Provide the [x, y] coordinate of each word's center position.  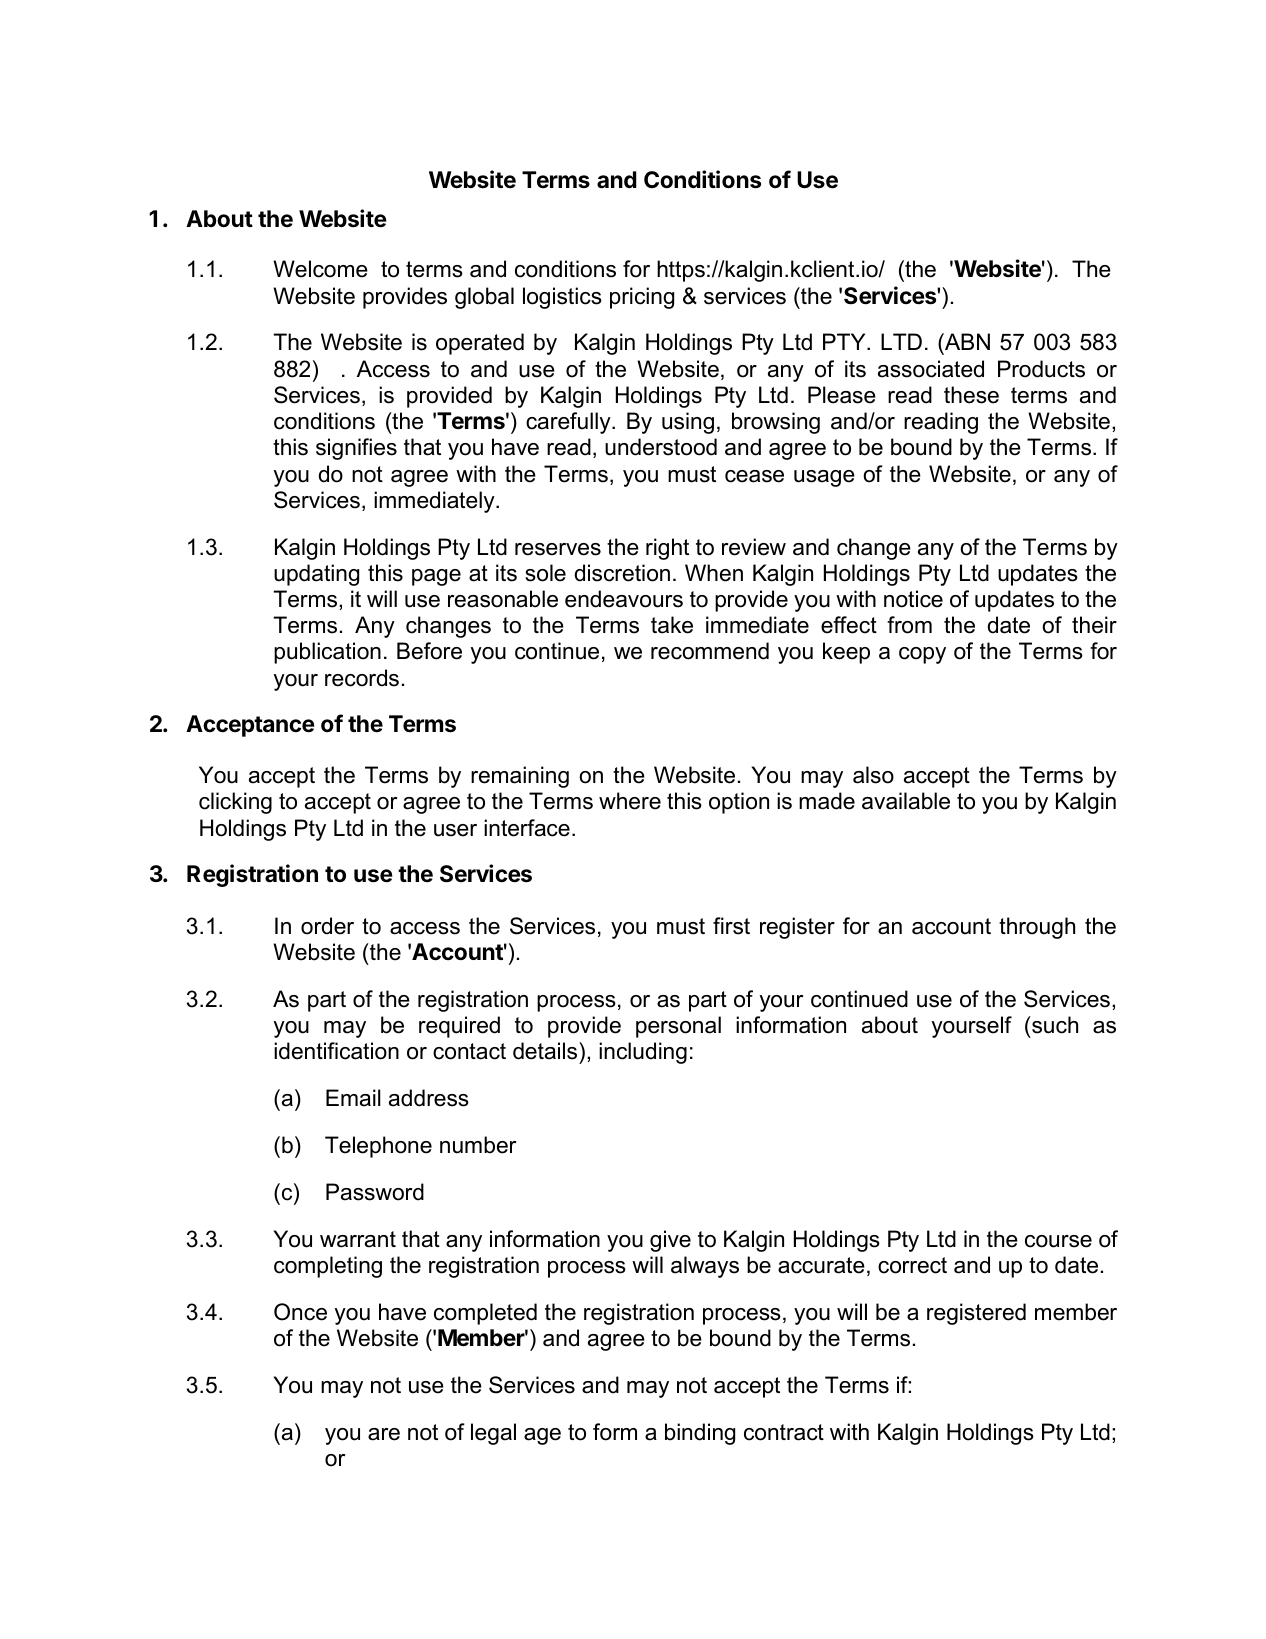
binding [700, 1434]
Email [353, 1098]
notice [913, 599]
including [643, 1053]
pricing [642, 298]
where [630, 801]
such [1054, 1025]
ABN [966, 341]
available [906, 801]
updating [316, 575]
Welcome [320, 269]
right [667, 549]
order [327, 926]
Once [300, 1312]
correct [912, 1265]
